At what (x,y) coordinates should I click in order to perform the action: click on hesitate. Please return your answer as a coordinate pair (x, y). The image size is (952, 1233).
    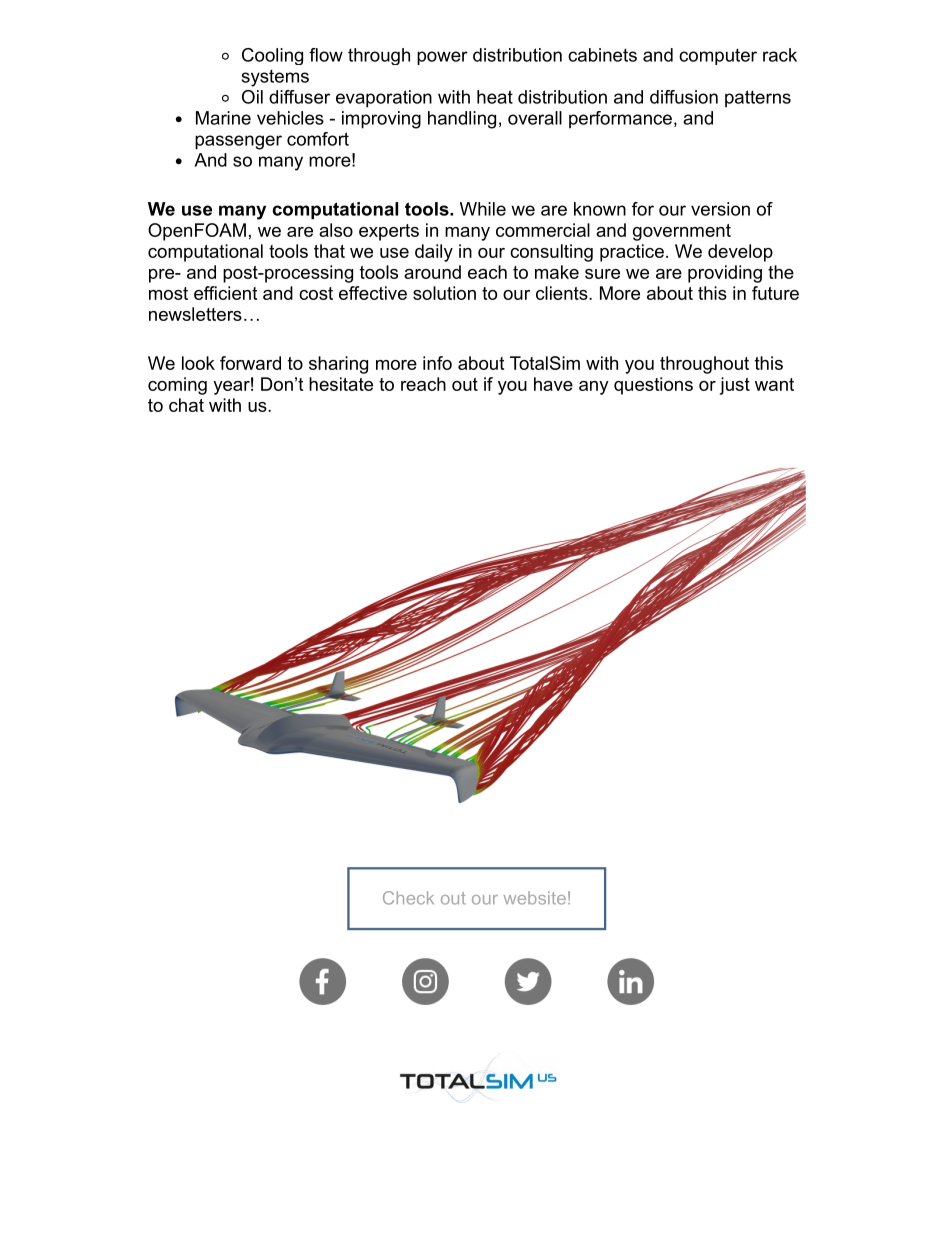
    Looking at the image, I should click on (341, 384).
